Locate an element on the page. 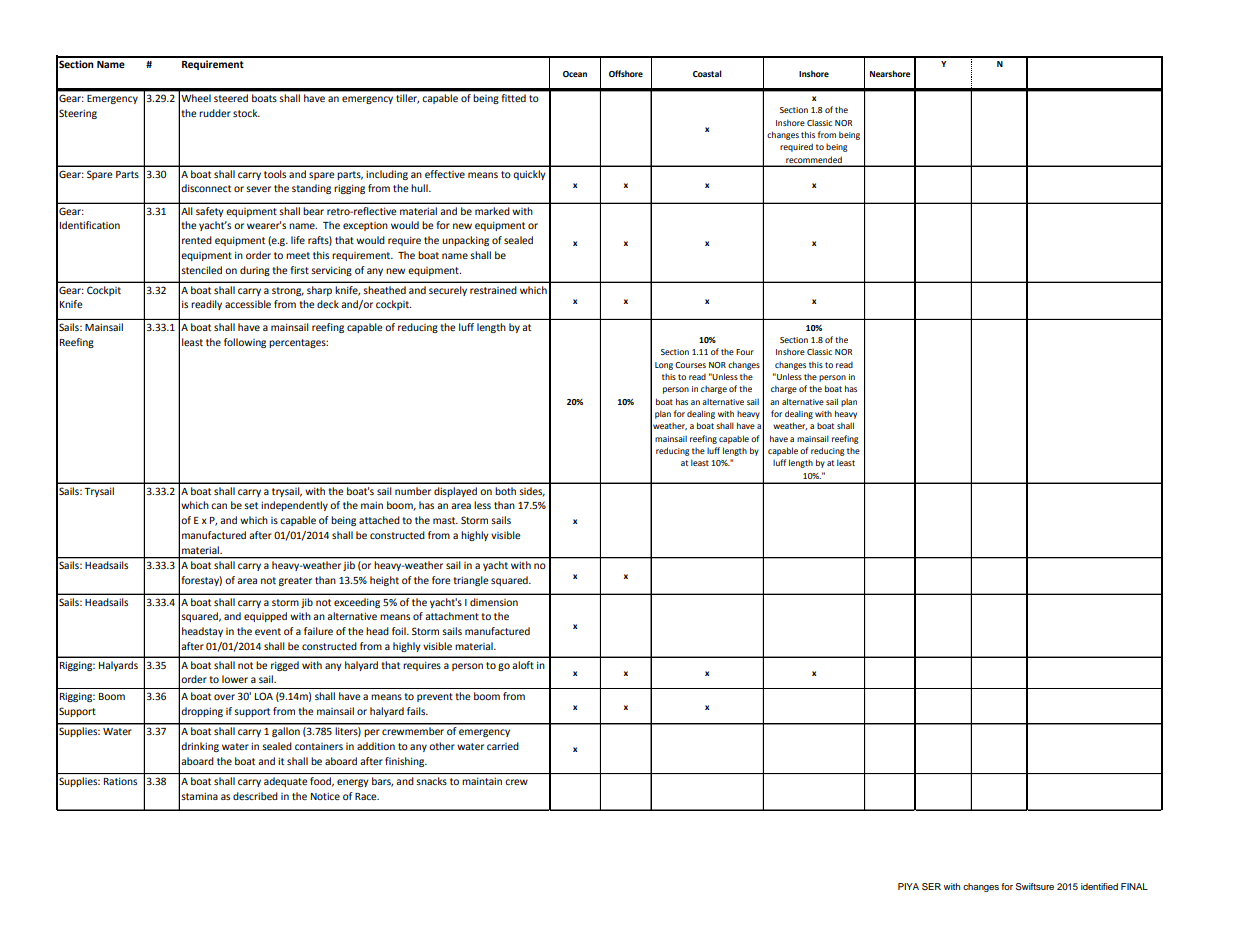 This image has height=952, width=1233. snacks is located at coordinates (432, 781).
